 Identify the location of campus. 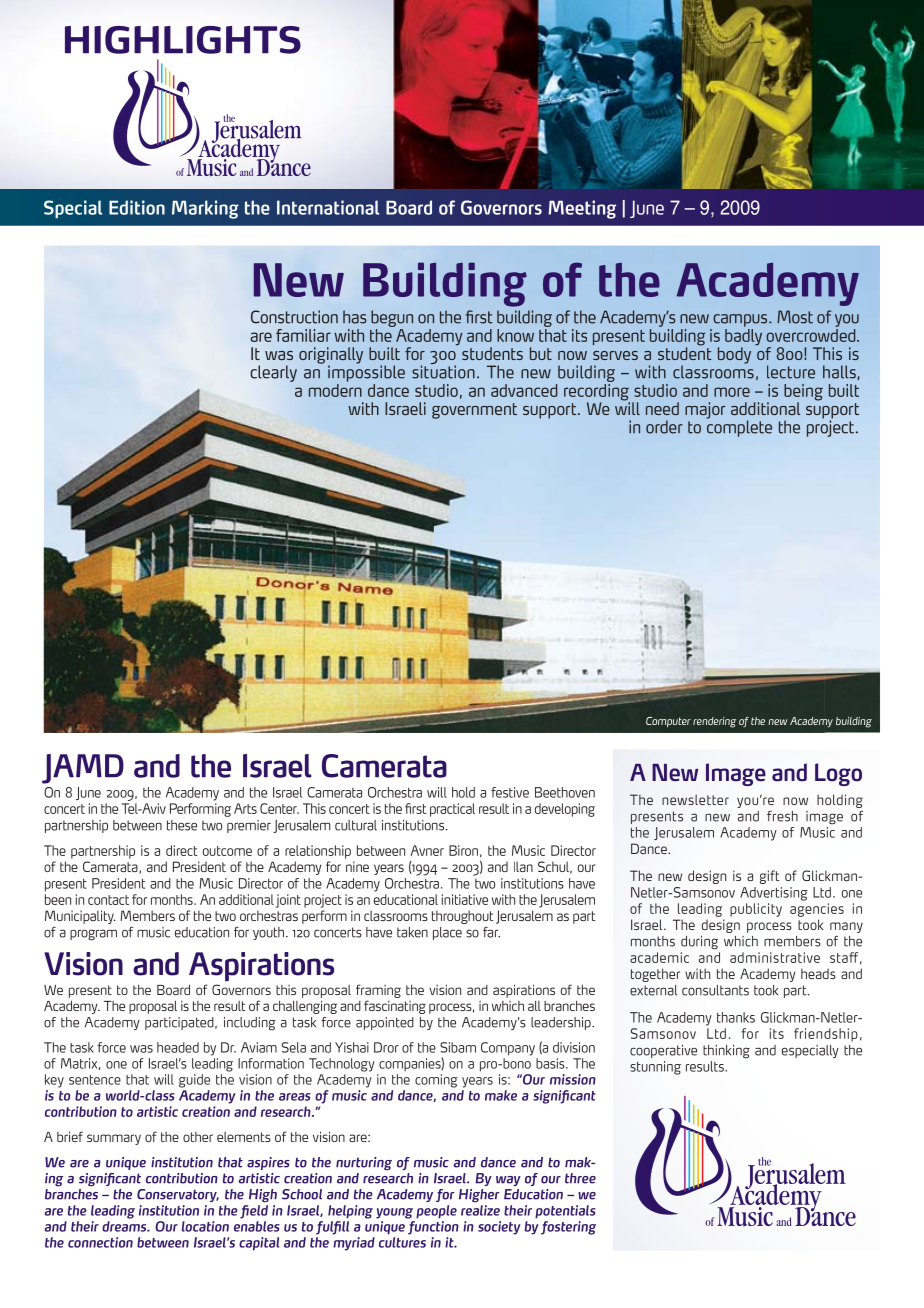
(741, 320).
